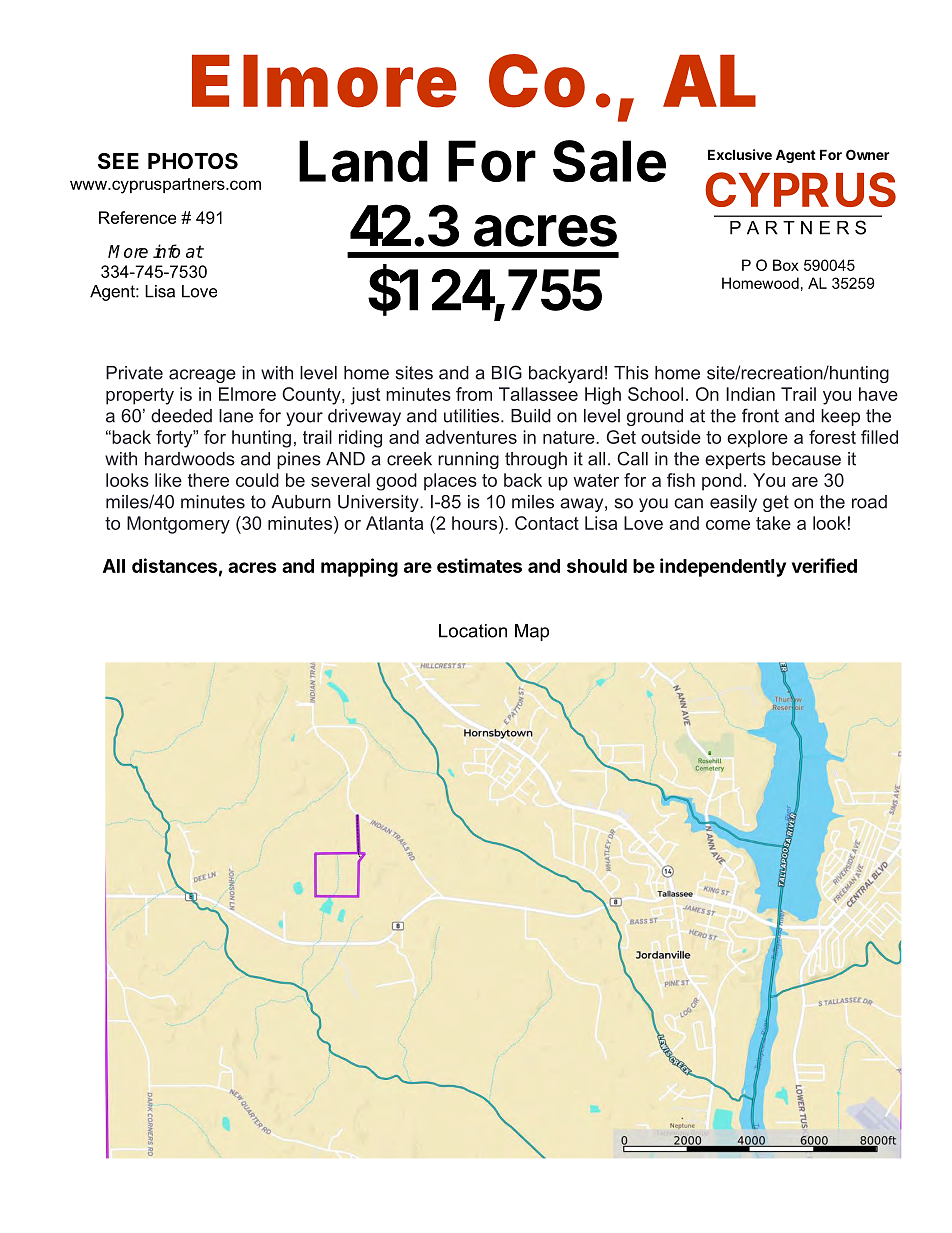 This page has width=952, height=1233. What do you see at coordinates (474, 394) in the page?
I see `from` at bounding box center [474, 394].
